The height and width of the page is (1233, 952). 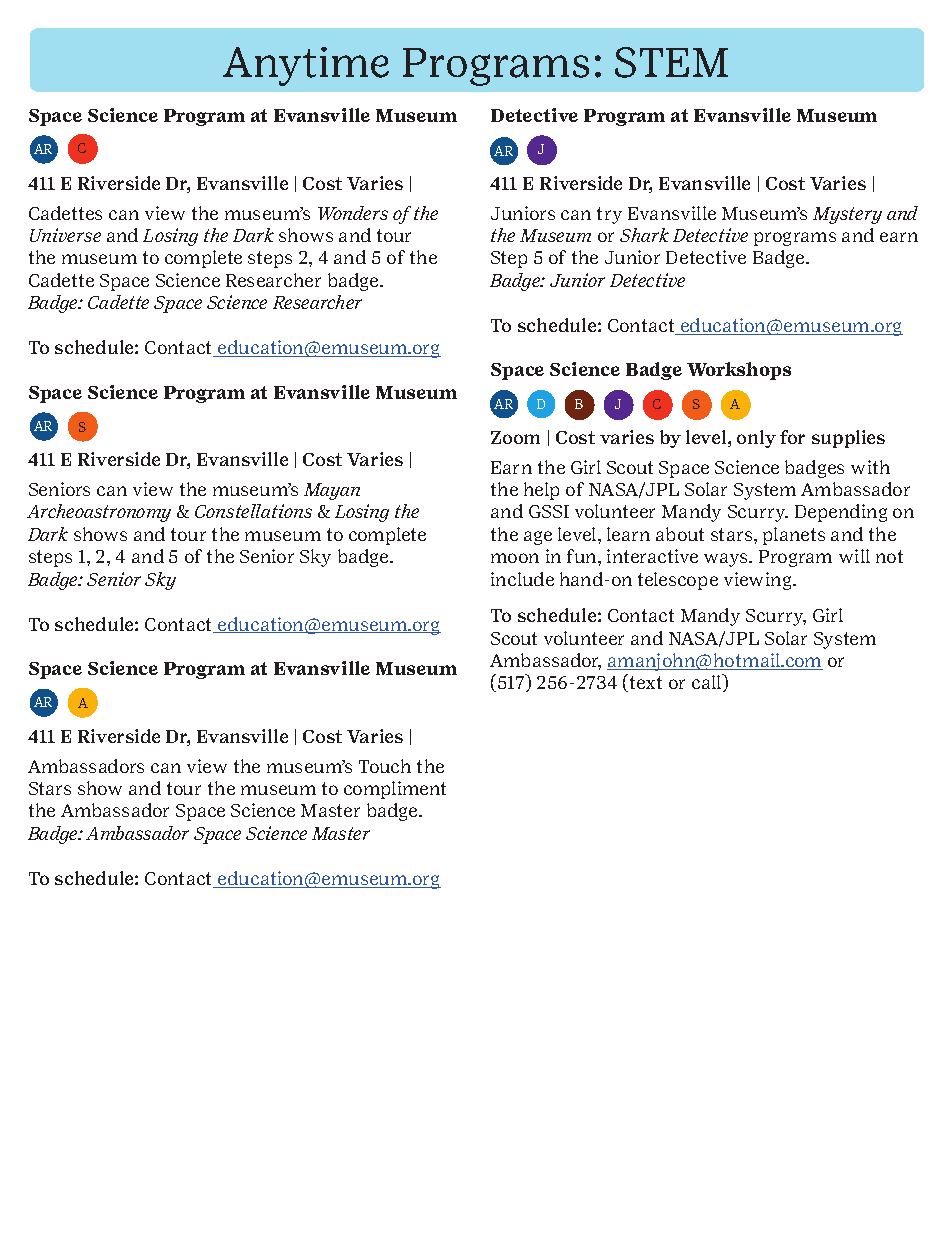 What do you see at coordinates (385, 766) in the page?
I see `Touch` at bounding box center [385, 766].
